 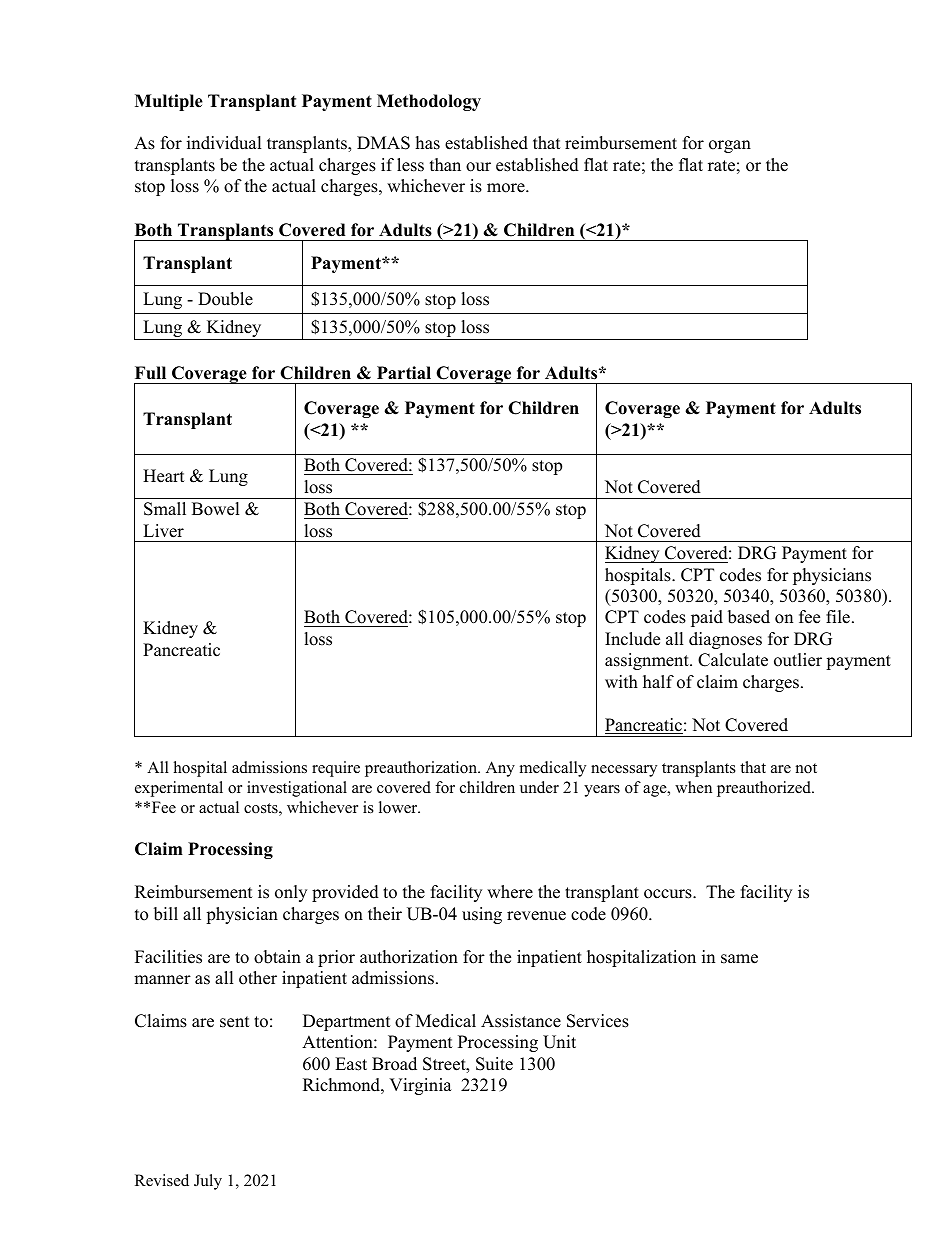 What do you see at coordinates (693, 787) in the screenshot?
I see `when` at bounding box center [693, 787].
